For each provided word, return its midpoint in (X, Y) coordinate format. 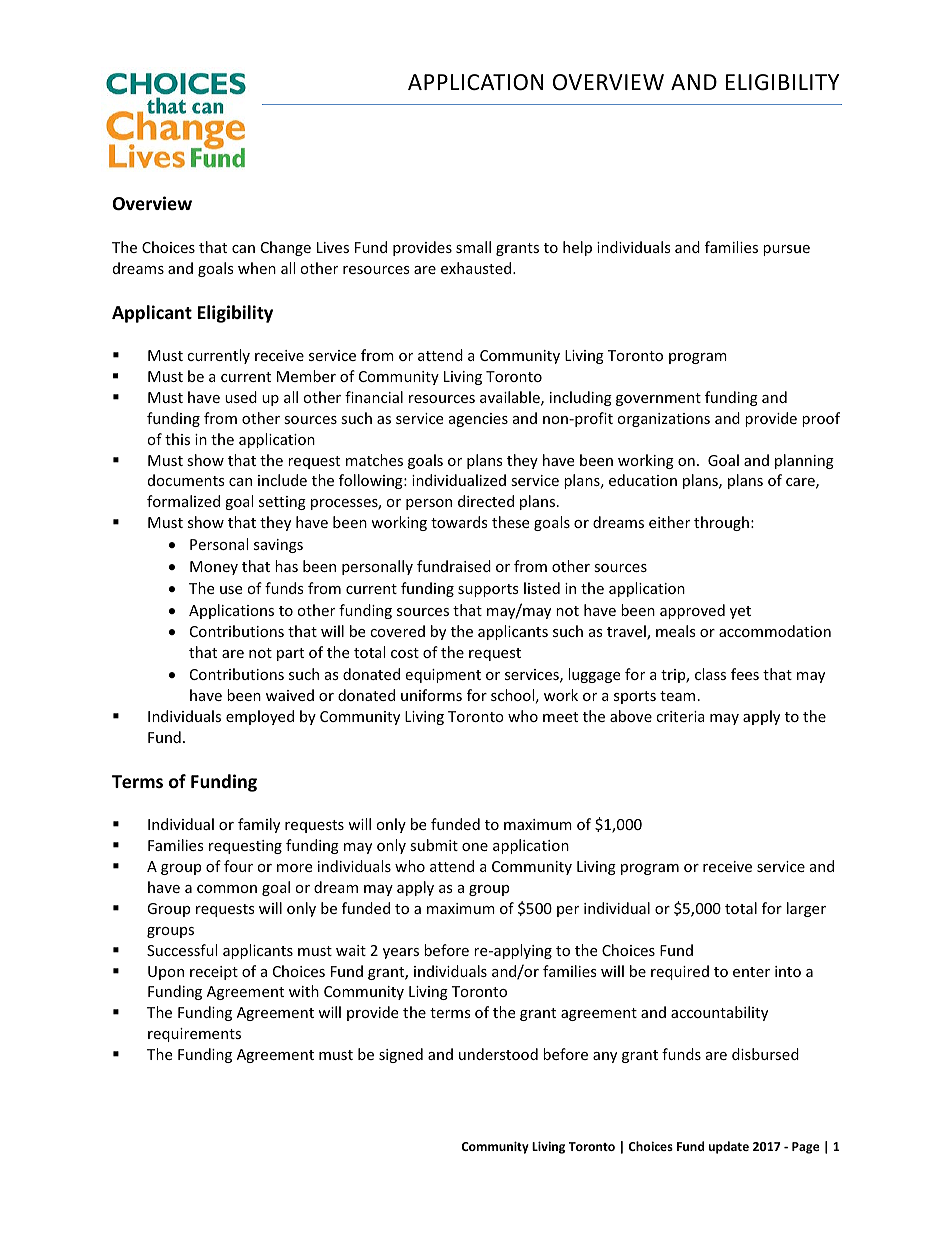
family (259, 825)
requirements (194, 1035)
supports (488, 590)
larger (806, 909)
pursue (786, 250)
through (721, 523)
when (257, 268)
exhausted (477, 268)
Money (214, 568)
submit (434, 845)
